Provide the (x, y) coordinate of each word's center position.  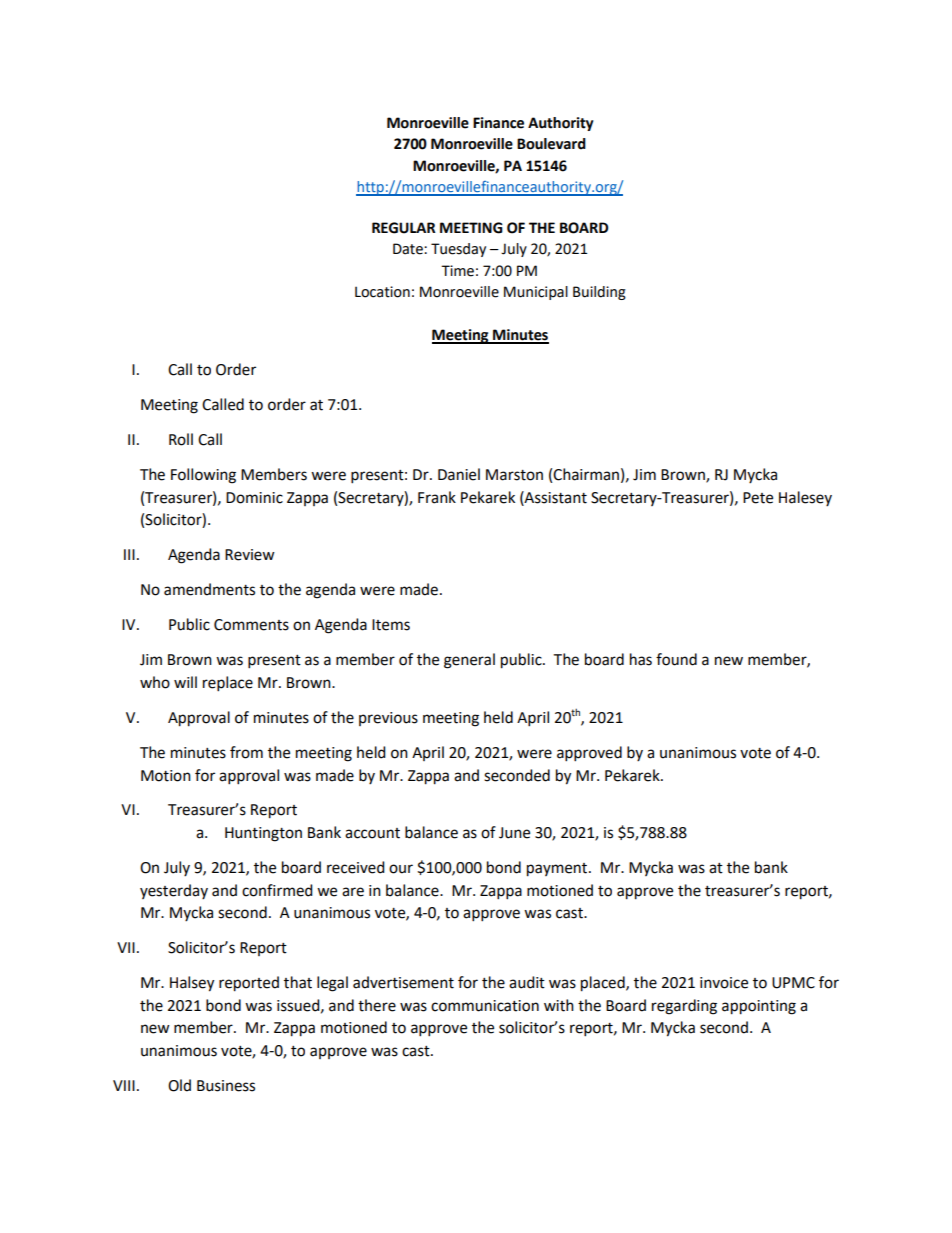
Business (226, 1086)
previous (388, 719)
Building (599, 293)
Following (203, 476)
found (676, 659)
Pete (758, 498)
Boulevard (551, 144)
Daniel (459, 474)
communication (485, 1006)
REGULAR (404, 228)
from (246, 752)
